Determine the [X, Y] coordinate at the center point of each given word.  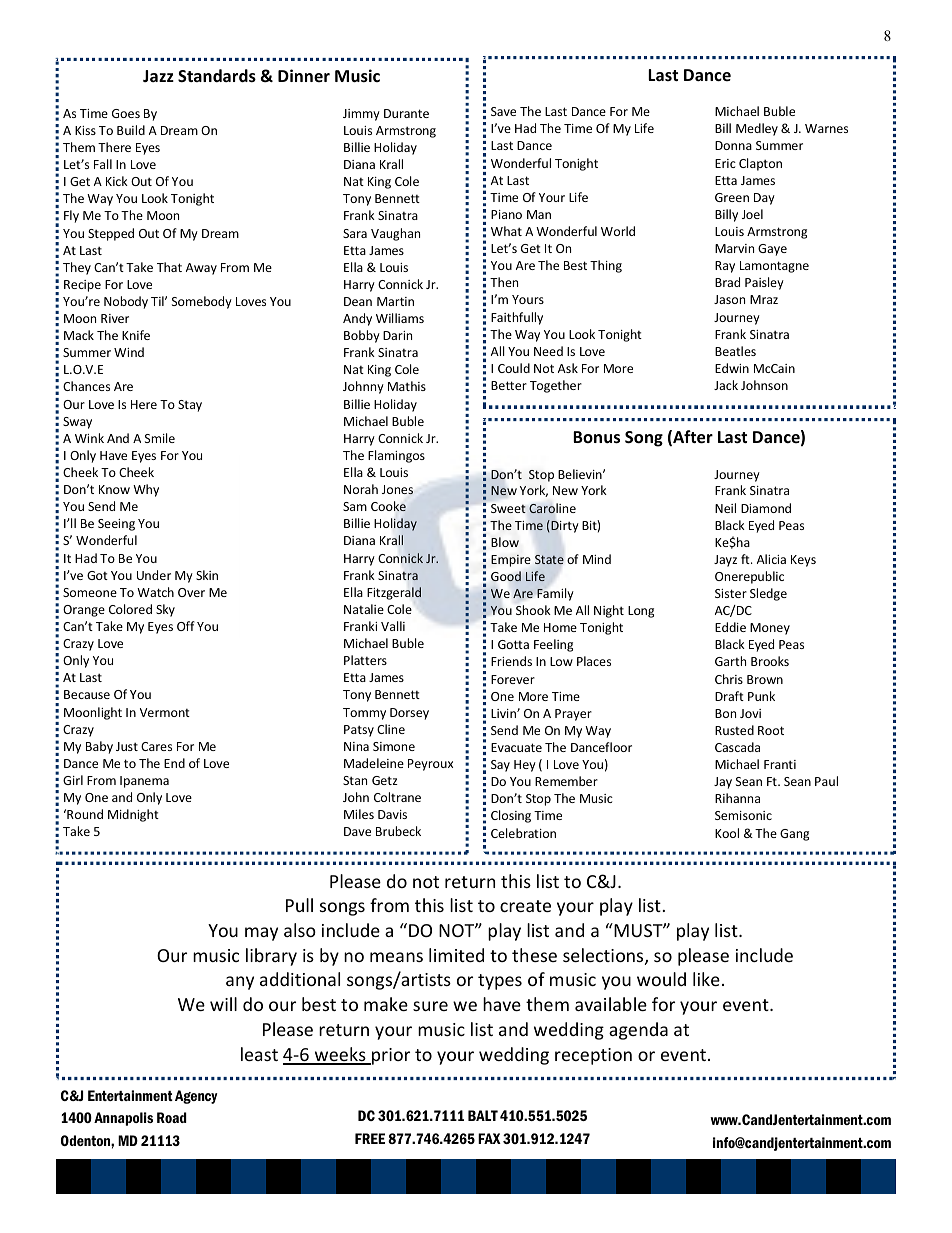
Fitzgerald [394, 593]
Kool [727, 833]
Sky [165, 610]
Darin [397, 335]
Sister [731, 593]
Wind [129, 352]
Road [172, 1117]
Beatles [735, 351]
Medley [757, 129]
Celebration [523, 833]
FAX [489, 1138]
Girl [73, 780]
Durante [406, 113]
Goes [126, 113]
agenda [638, 1031]
